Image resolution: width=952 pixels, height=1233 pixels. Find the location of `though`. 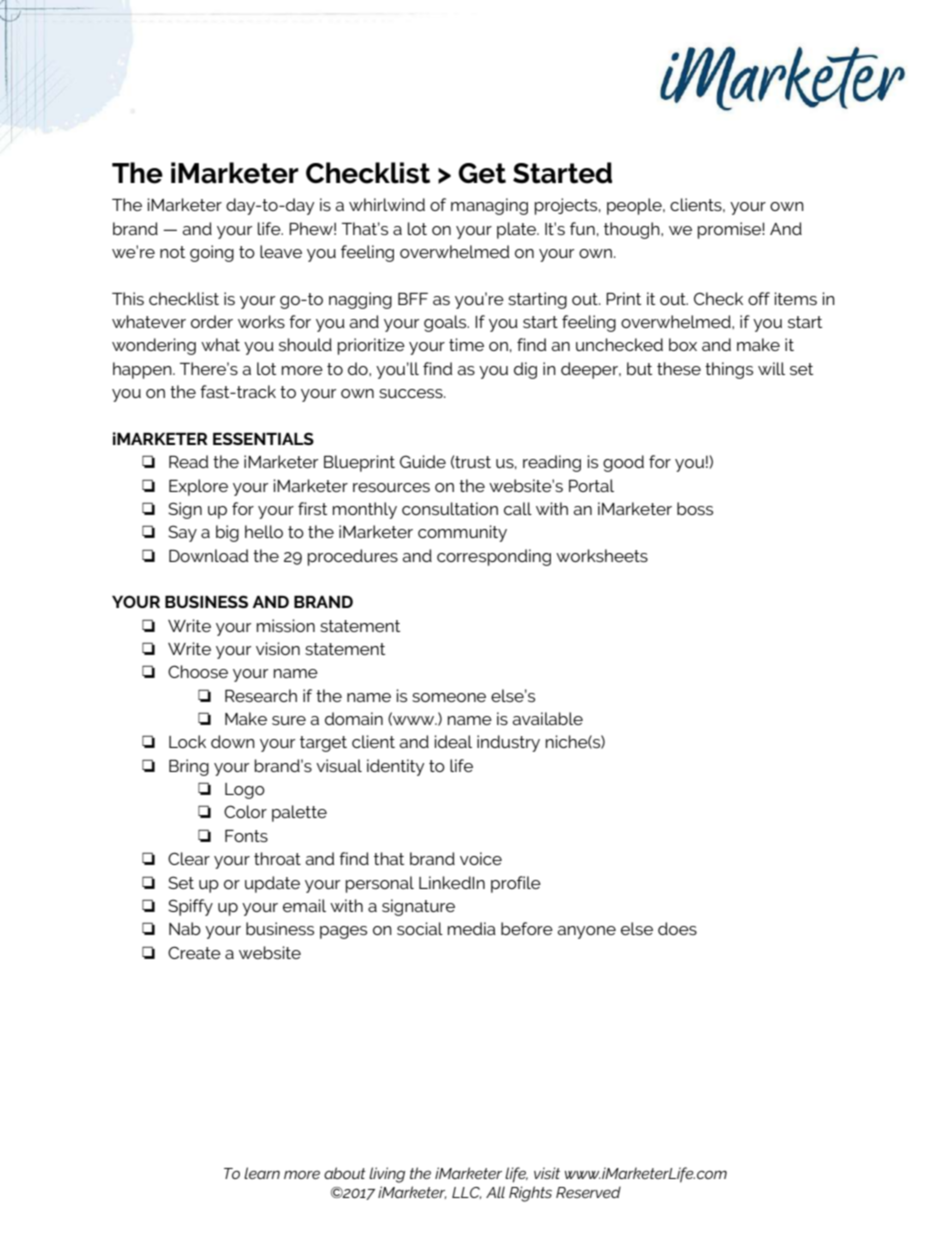

though is located at coordinates (633, 230).
